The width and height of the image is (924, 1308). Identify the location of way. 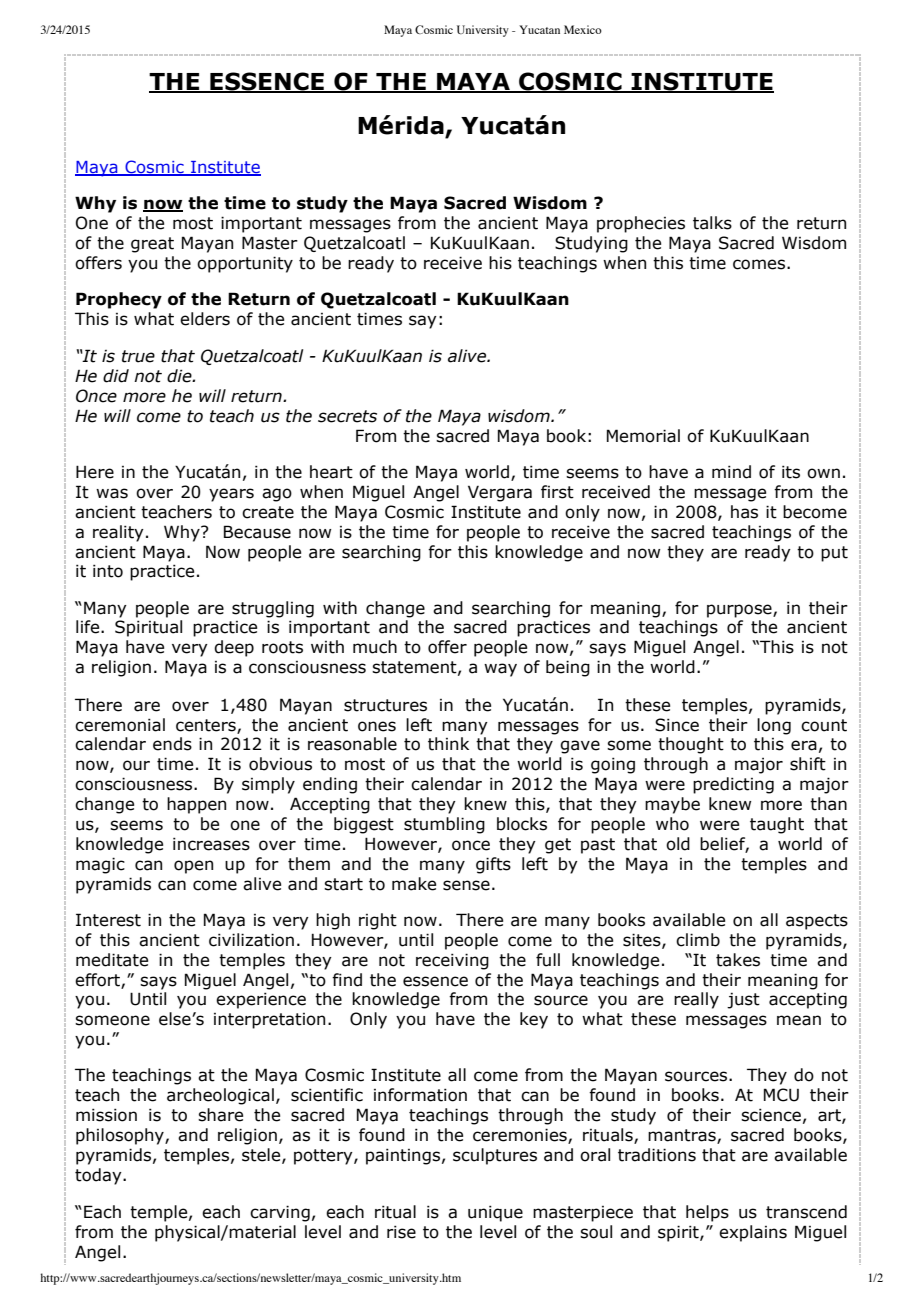
(500, 670).
